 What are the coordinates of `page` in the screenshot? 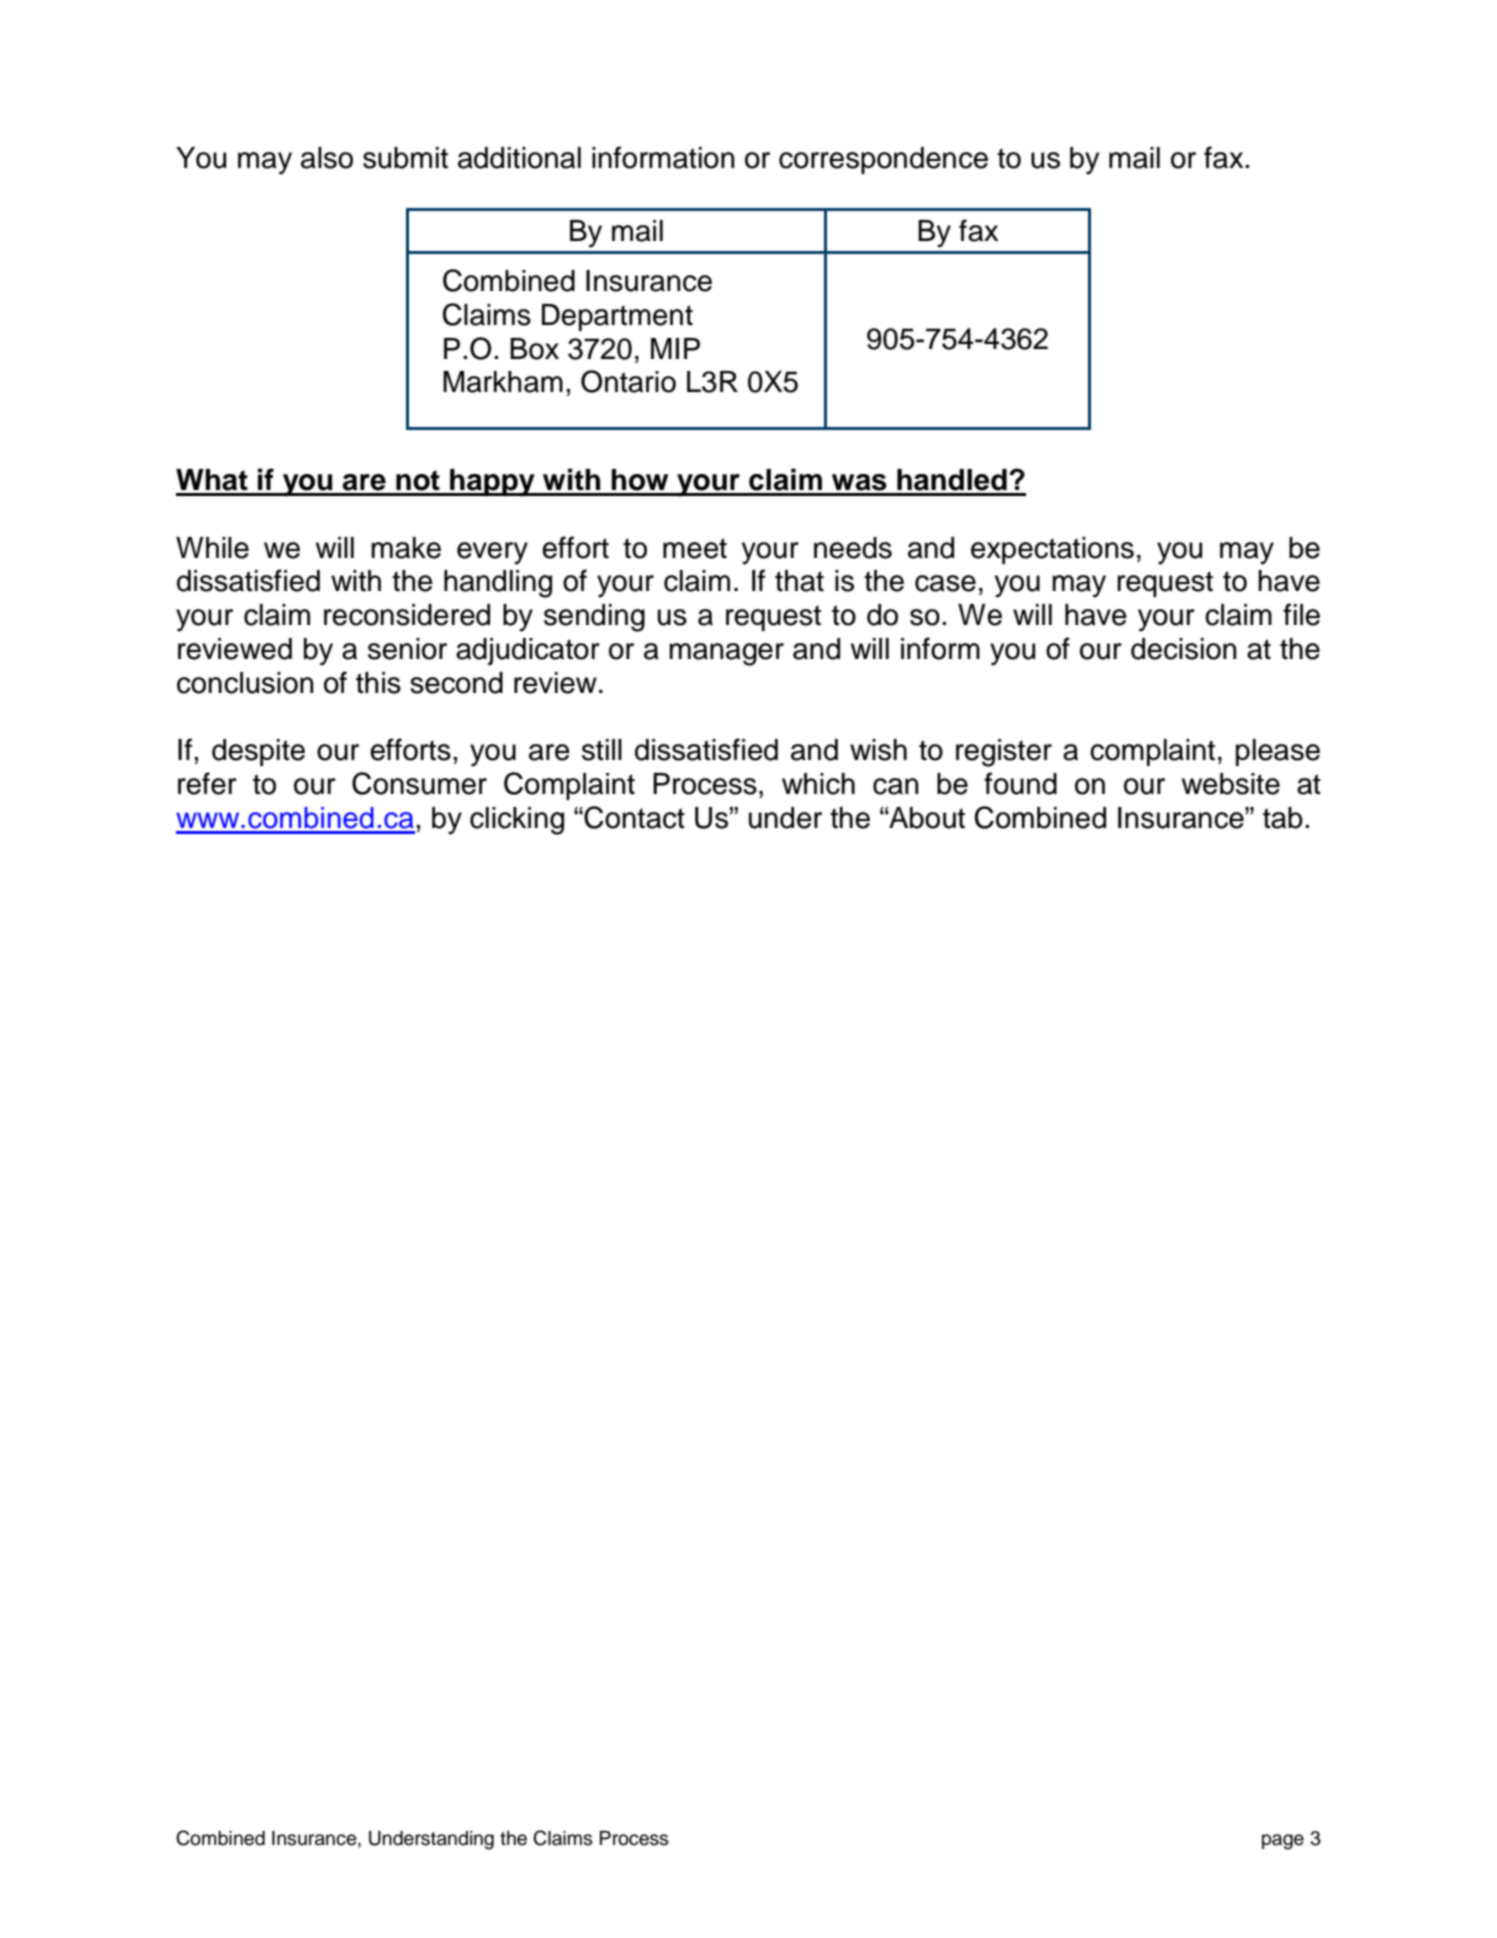 It's located at (1283, 1842).
